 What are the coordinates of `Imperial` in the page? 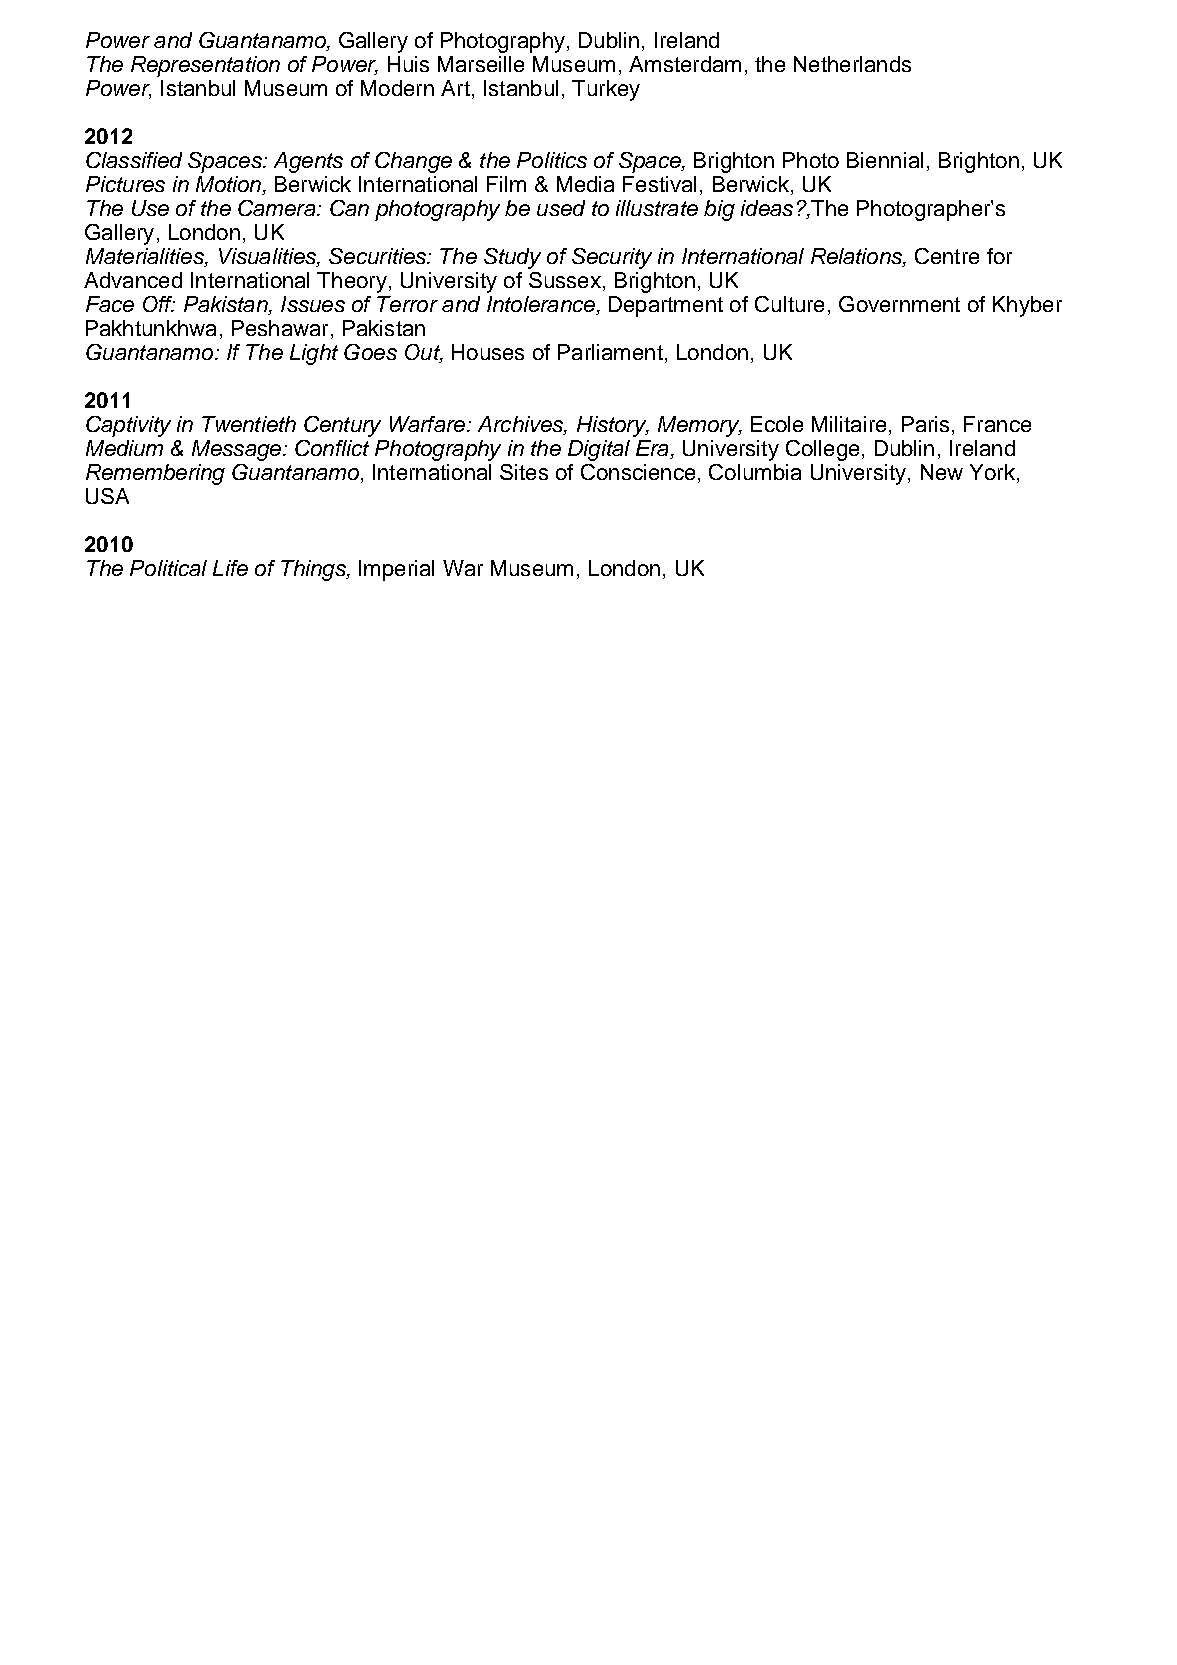 It's located at (396, 570).
